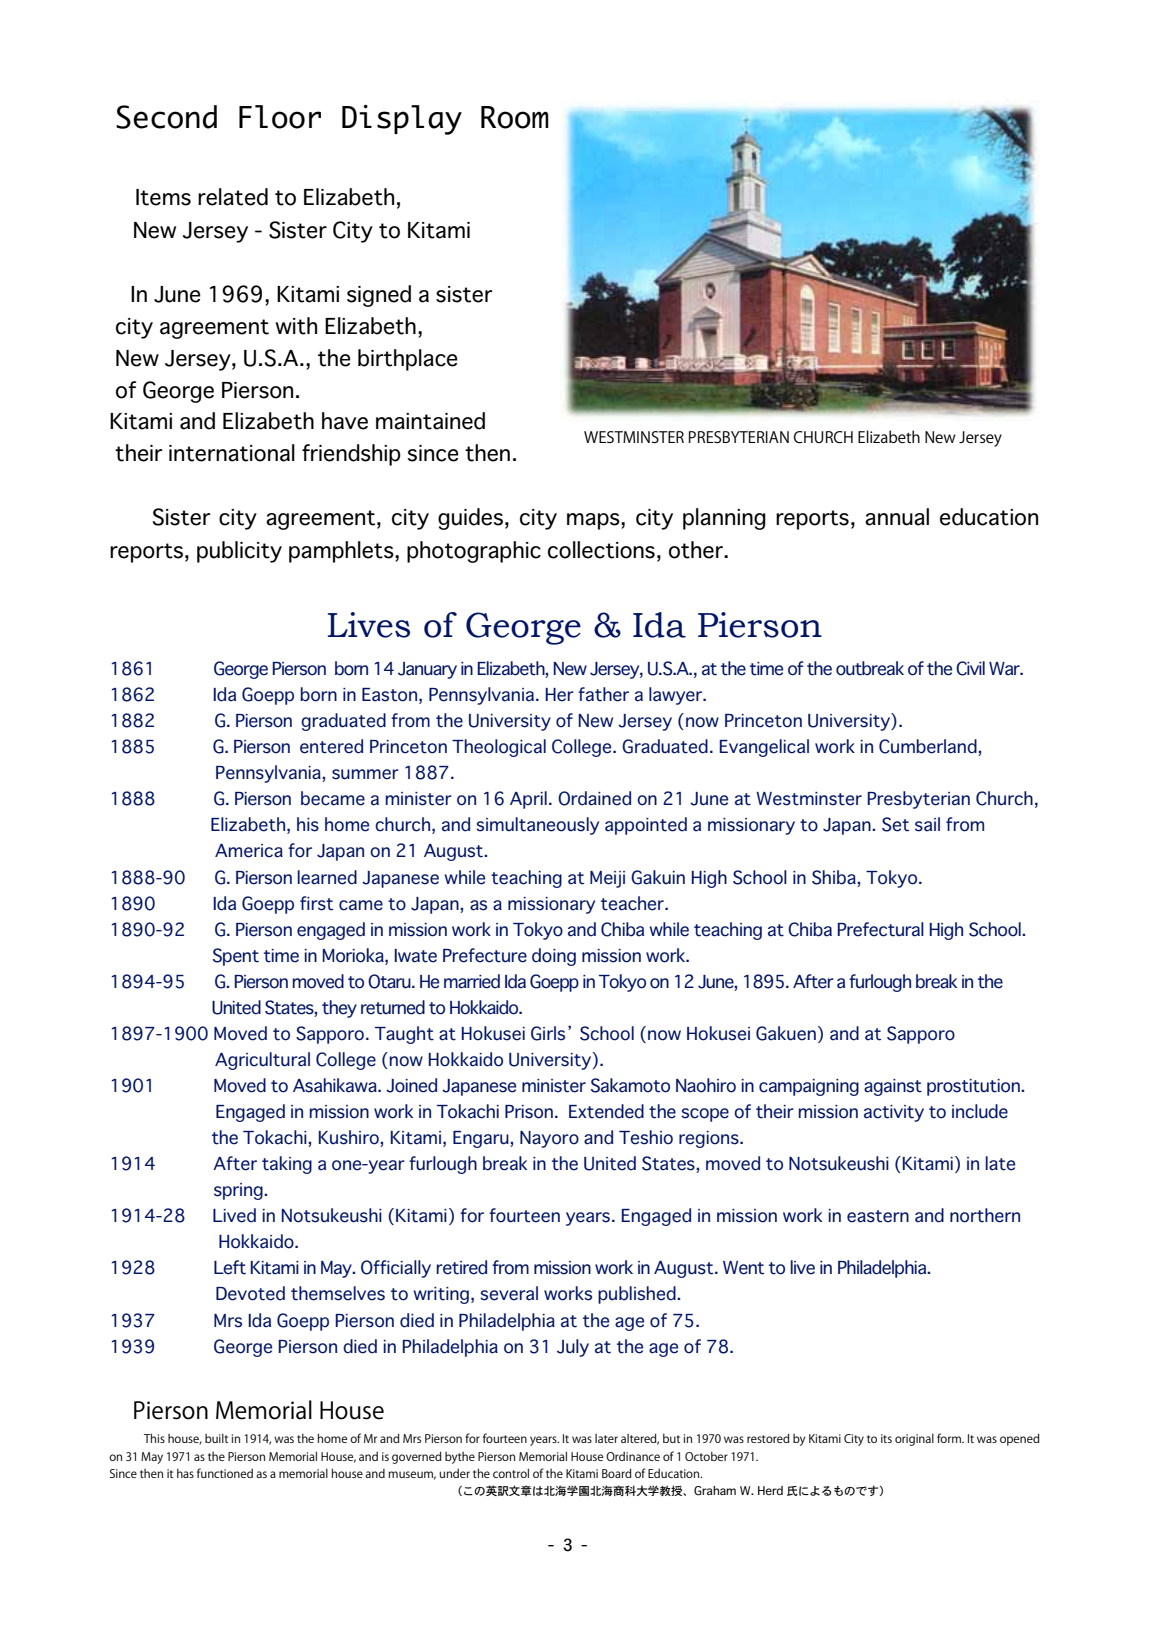 This page has width=1149, height=1625. I want to click on activity, so click(894, 1113).
